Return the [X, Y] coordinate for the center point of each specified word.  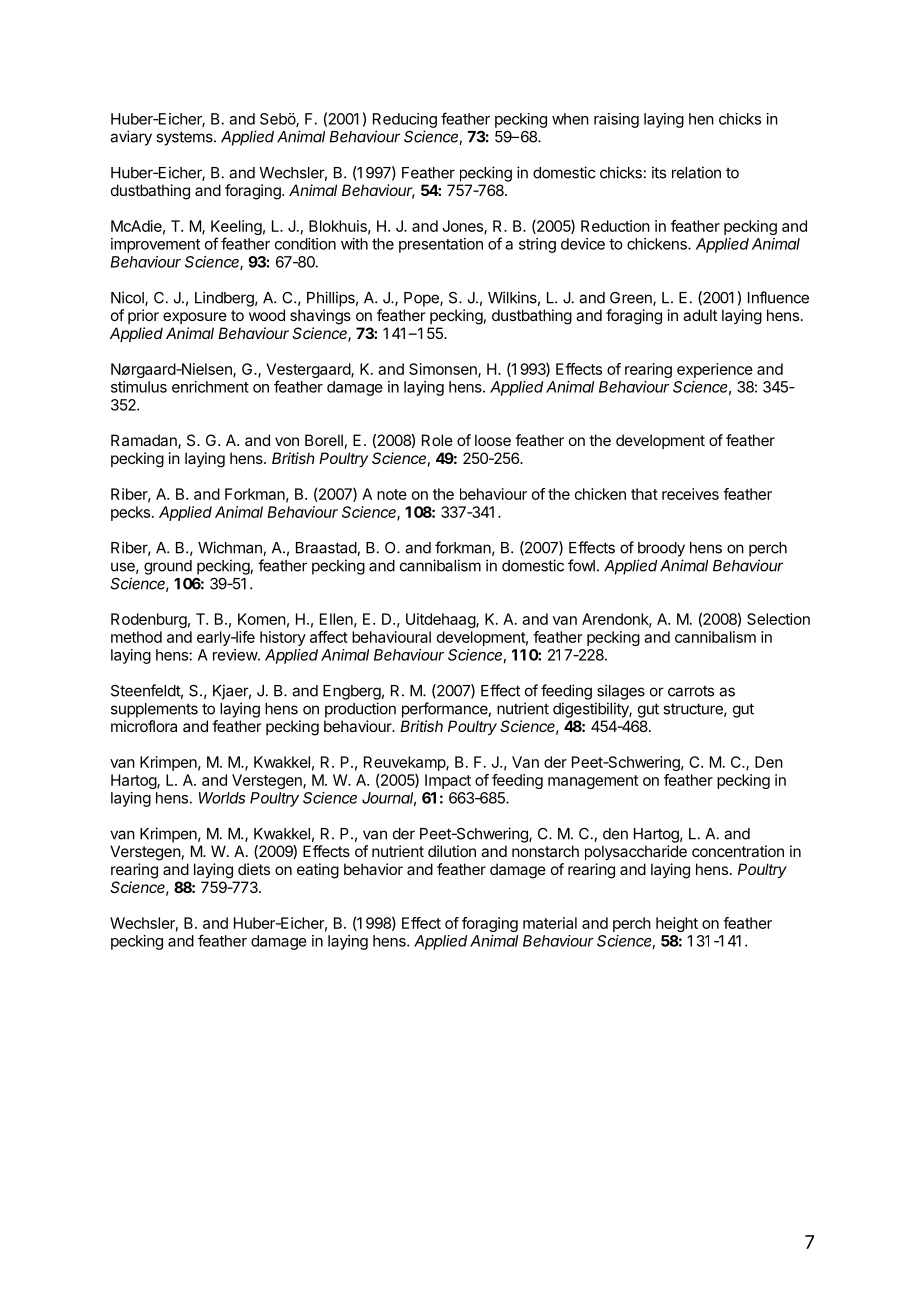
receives [690, 494]
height [677, 924]
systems [185, 138]
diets [254, 869]
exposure [195, 318]
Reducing [405, 120]
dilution [452, 851]
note [392, 494]
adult [700, 315]
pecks [130, 513]
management [593, 782]
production [360, 710]
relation [696, 172]
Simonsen [444, 370]
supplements [154, 710]
